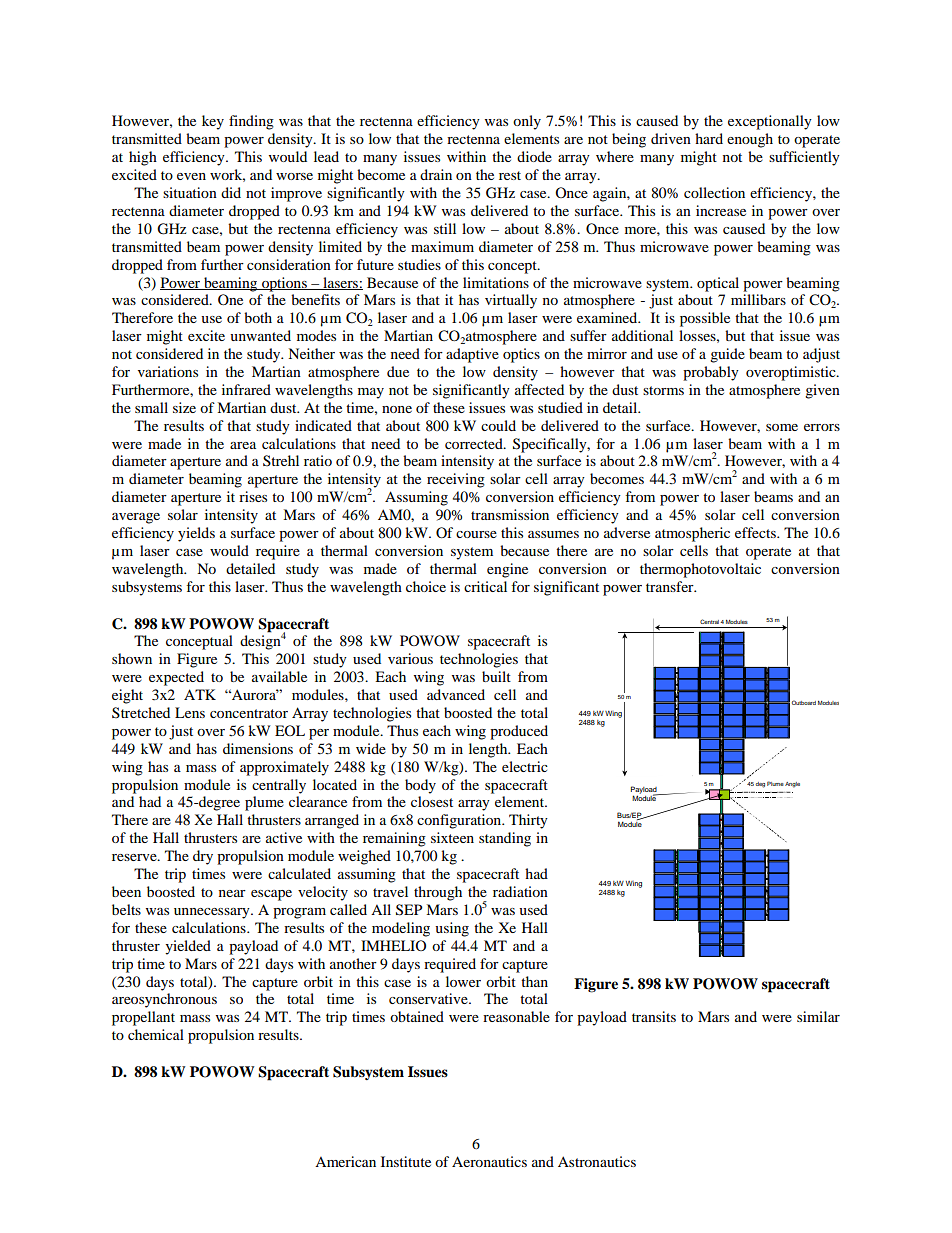 This screenshot has width=952, height=1233. What do you see at coordinates (456, 480) in the screenshot?
I see `receiving` at bounding box center [456, 480].
